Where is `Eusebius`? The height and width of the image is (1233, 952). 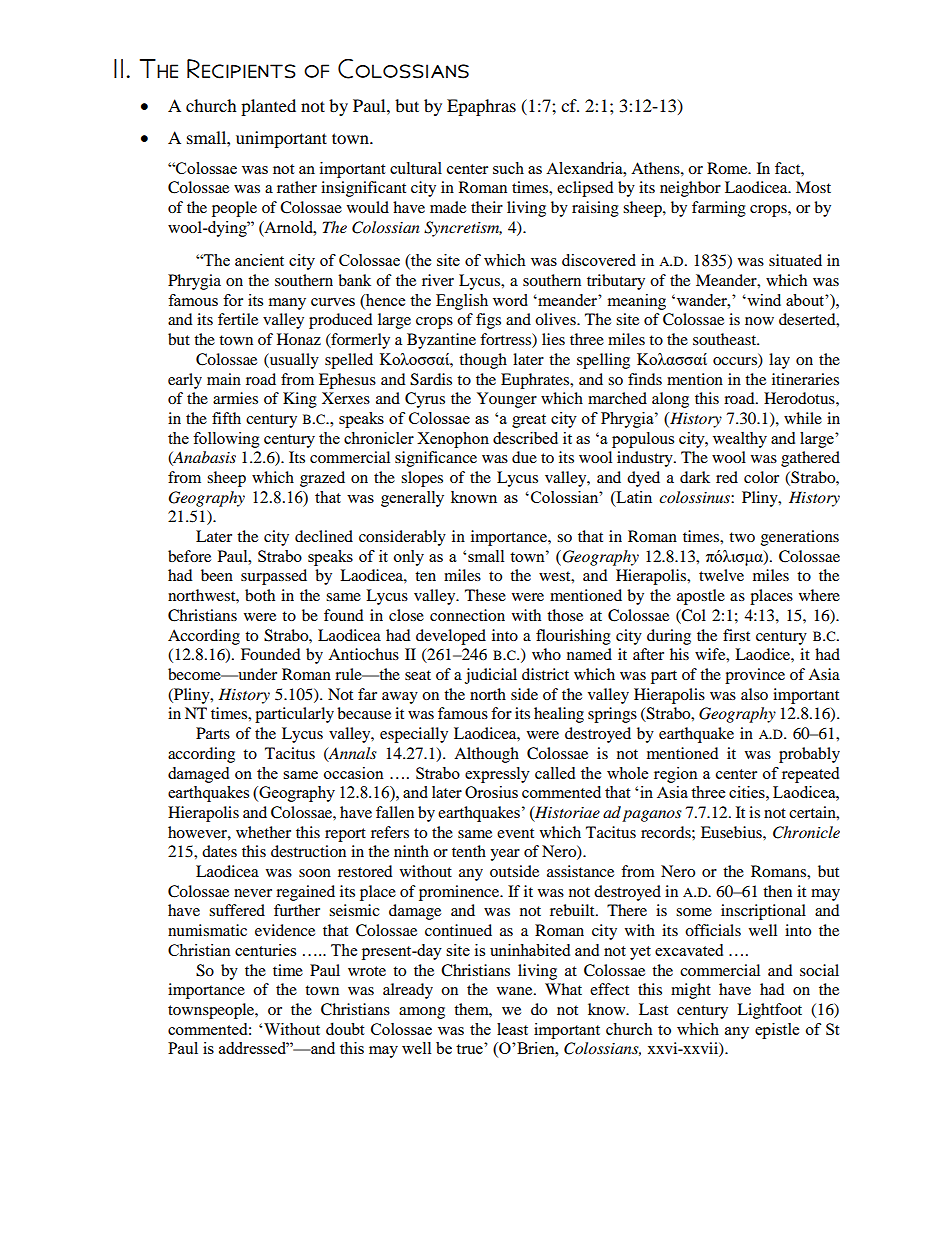
Eusebius is located at coordinates (732, 832).
